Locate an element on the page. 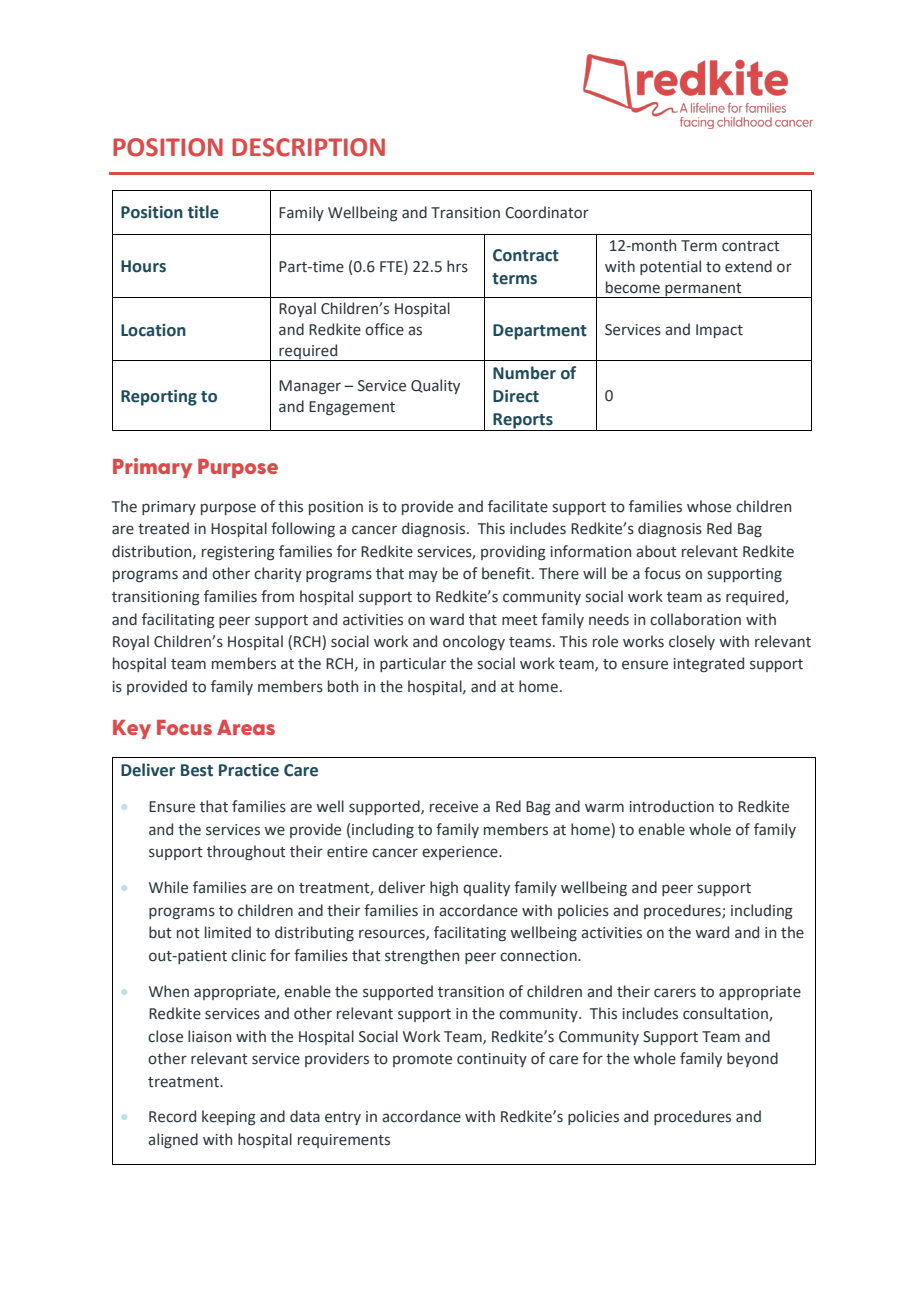 The image size is (924, 1308). title is located at coordinates (203, 212).
